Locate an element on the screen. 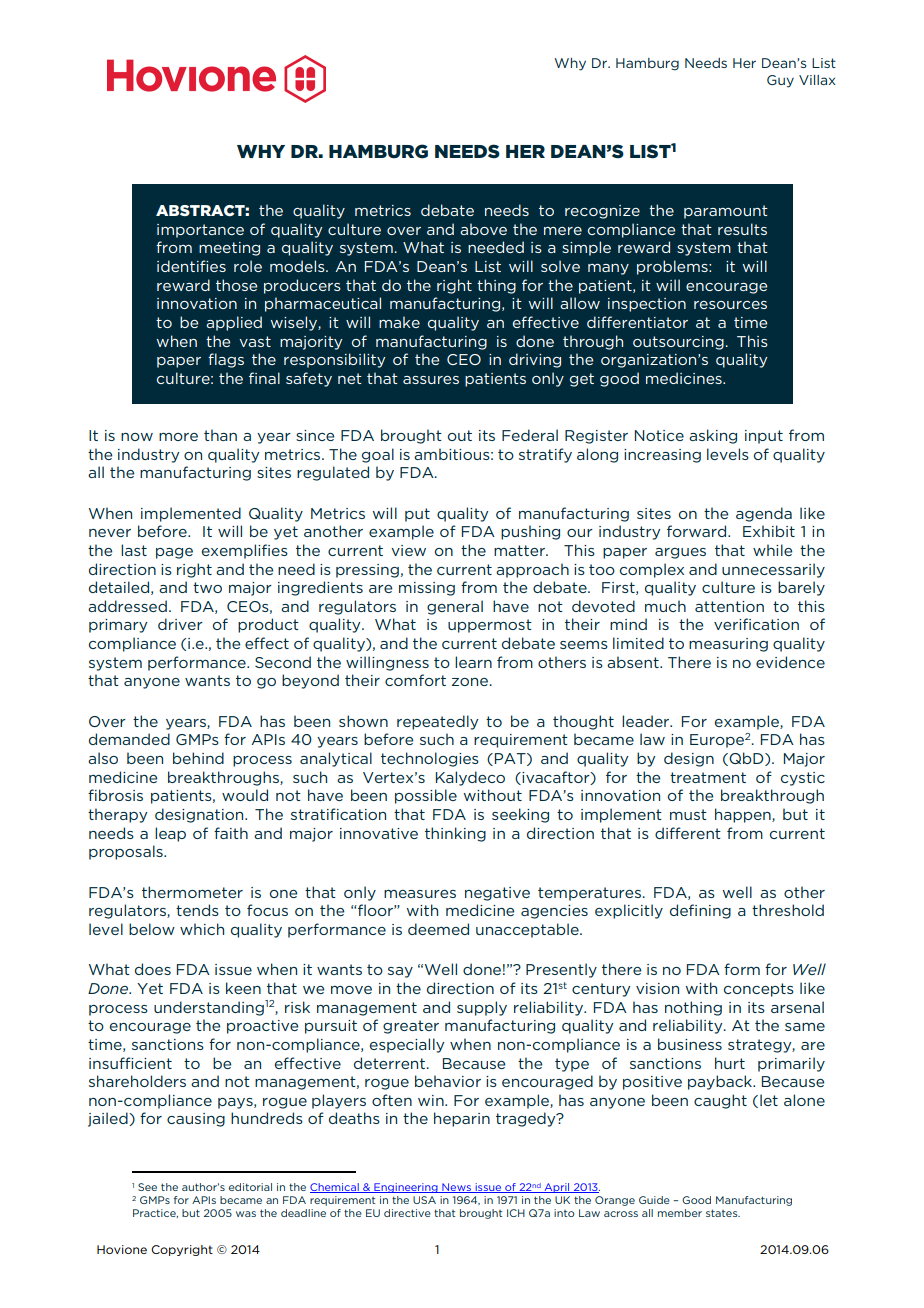  Guy is located at coordinates (780, 81).
